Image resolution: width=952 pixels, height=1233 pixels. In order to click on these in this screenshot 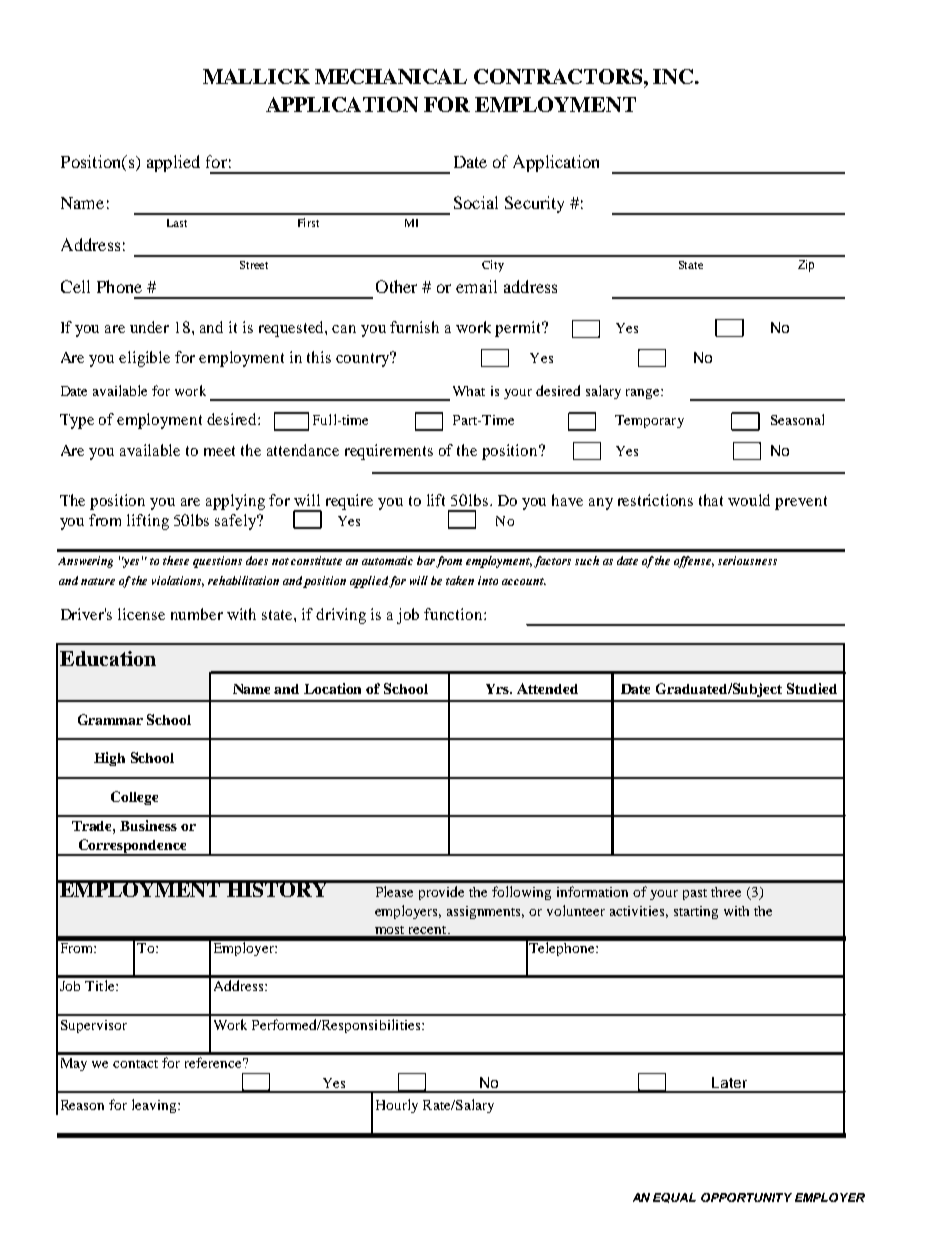, I will do `click(176, 560)`.
